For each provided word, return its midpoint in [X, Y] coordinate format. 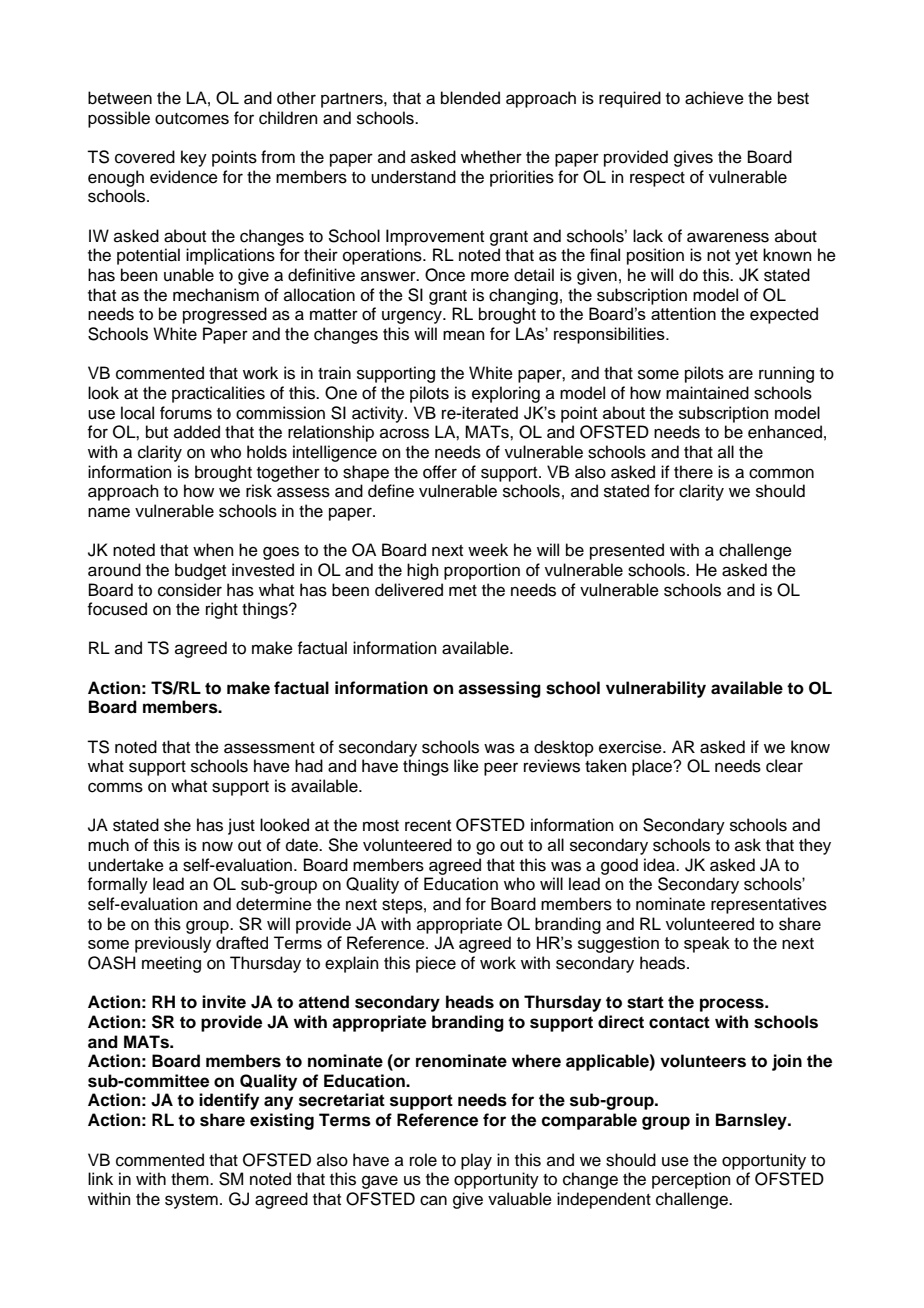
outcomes [192, 119]
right [222, 610]
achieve [714, 98]
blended [470, 98]
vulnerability [656, 689]
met [463, 591]
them [191, 1179]
